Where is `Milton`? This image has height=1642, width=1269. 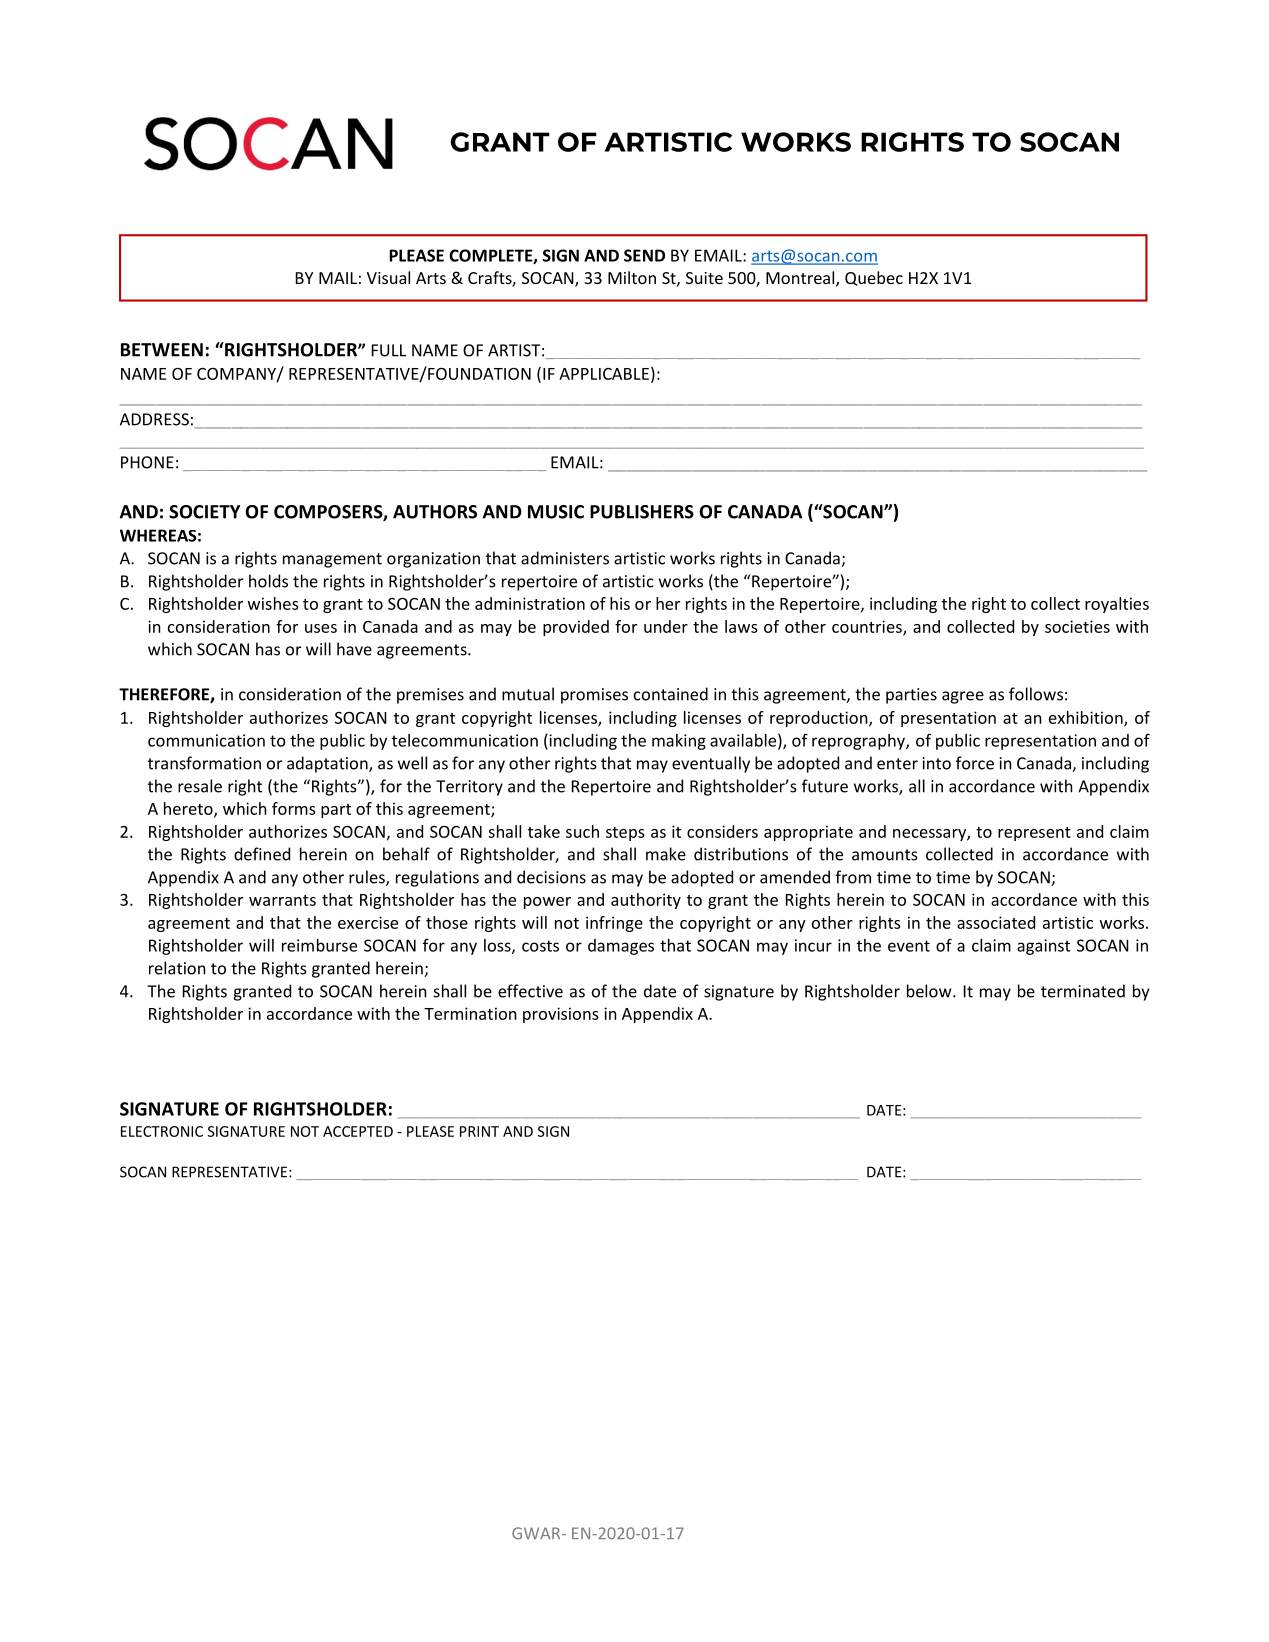
Milton is located at coordinates (632, 277).
